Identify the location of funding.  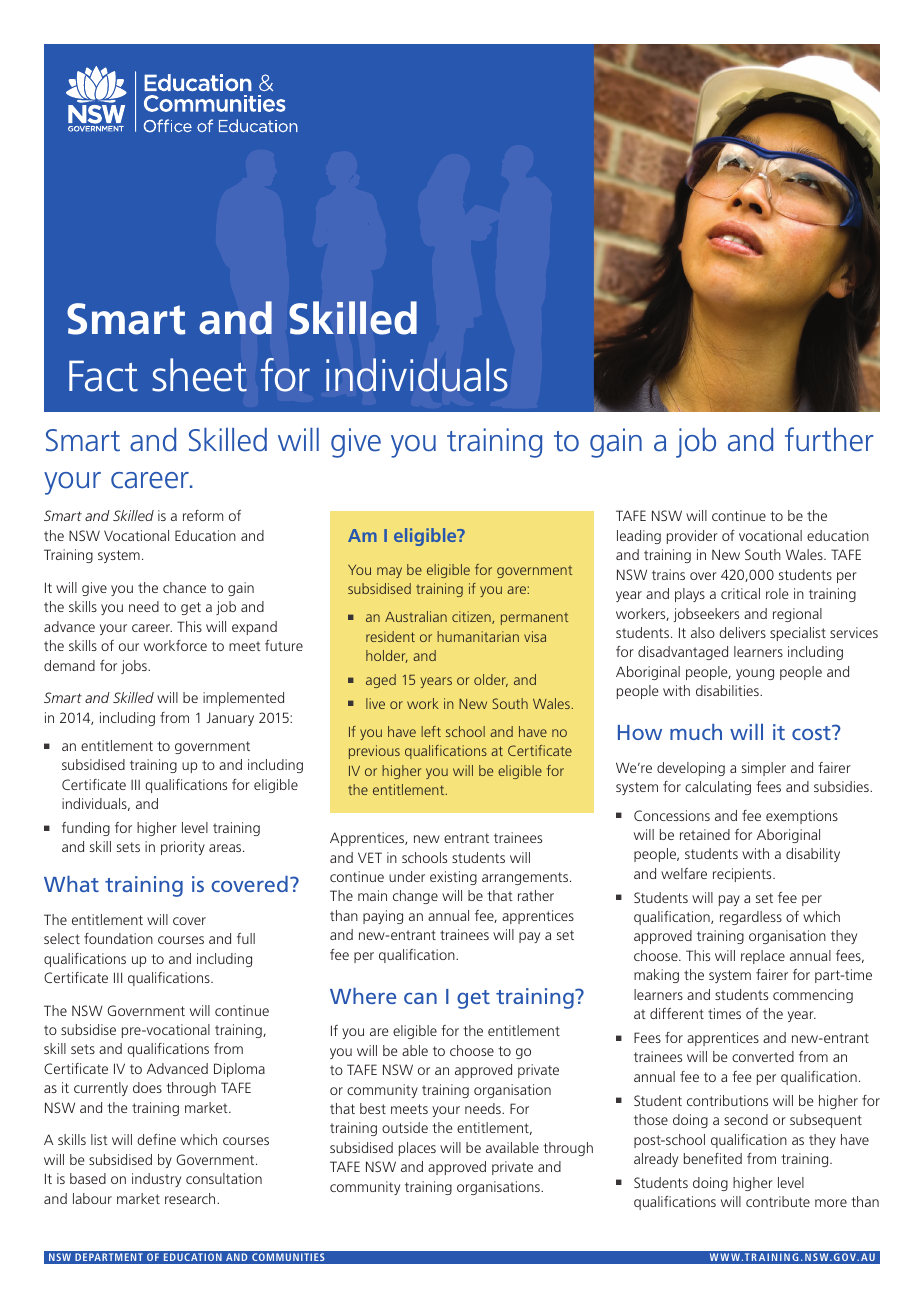
(86, 829).
